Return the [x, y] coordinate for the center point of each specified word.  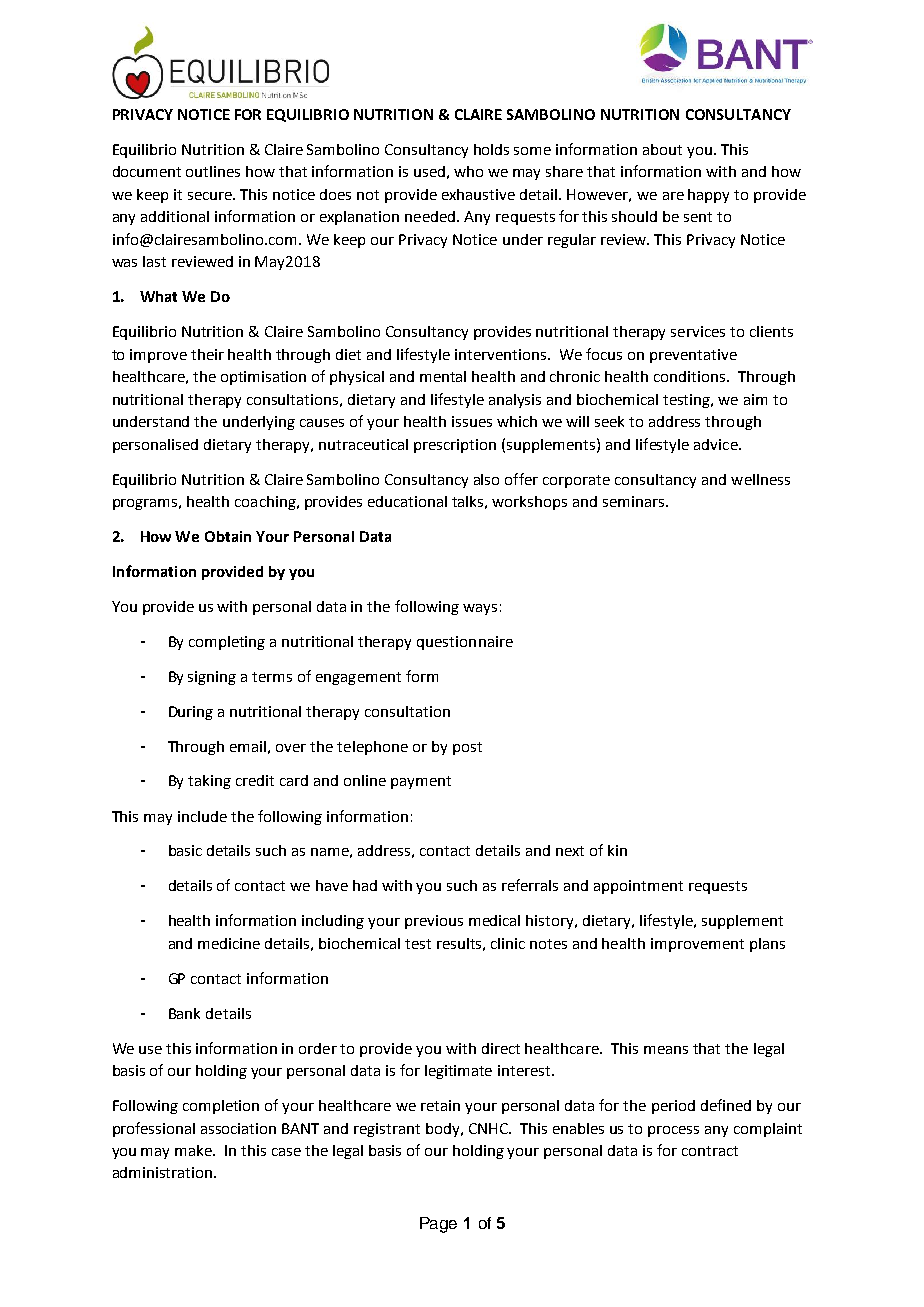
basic [185, 850]
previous [434, 922]
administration [164, 1172]
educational [407, 501]
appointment [638, 887]
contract [710, 1151]
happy [708, 196]
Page [438, 1225]
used [429, 171]
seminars [633, 501]
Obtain [228, 536]
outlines [213, 171]
